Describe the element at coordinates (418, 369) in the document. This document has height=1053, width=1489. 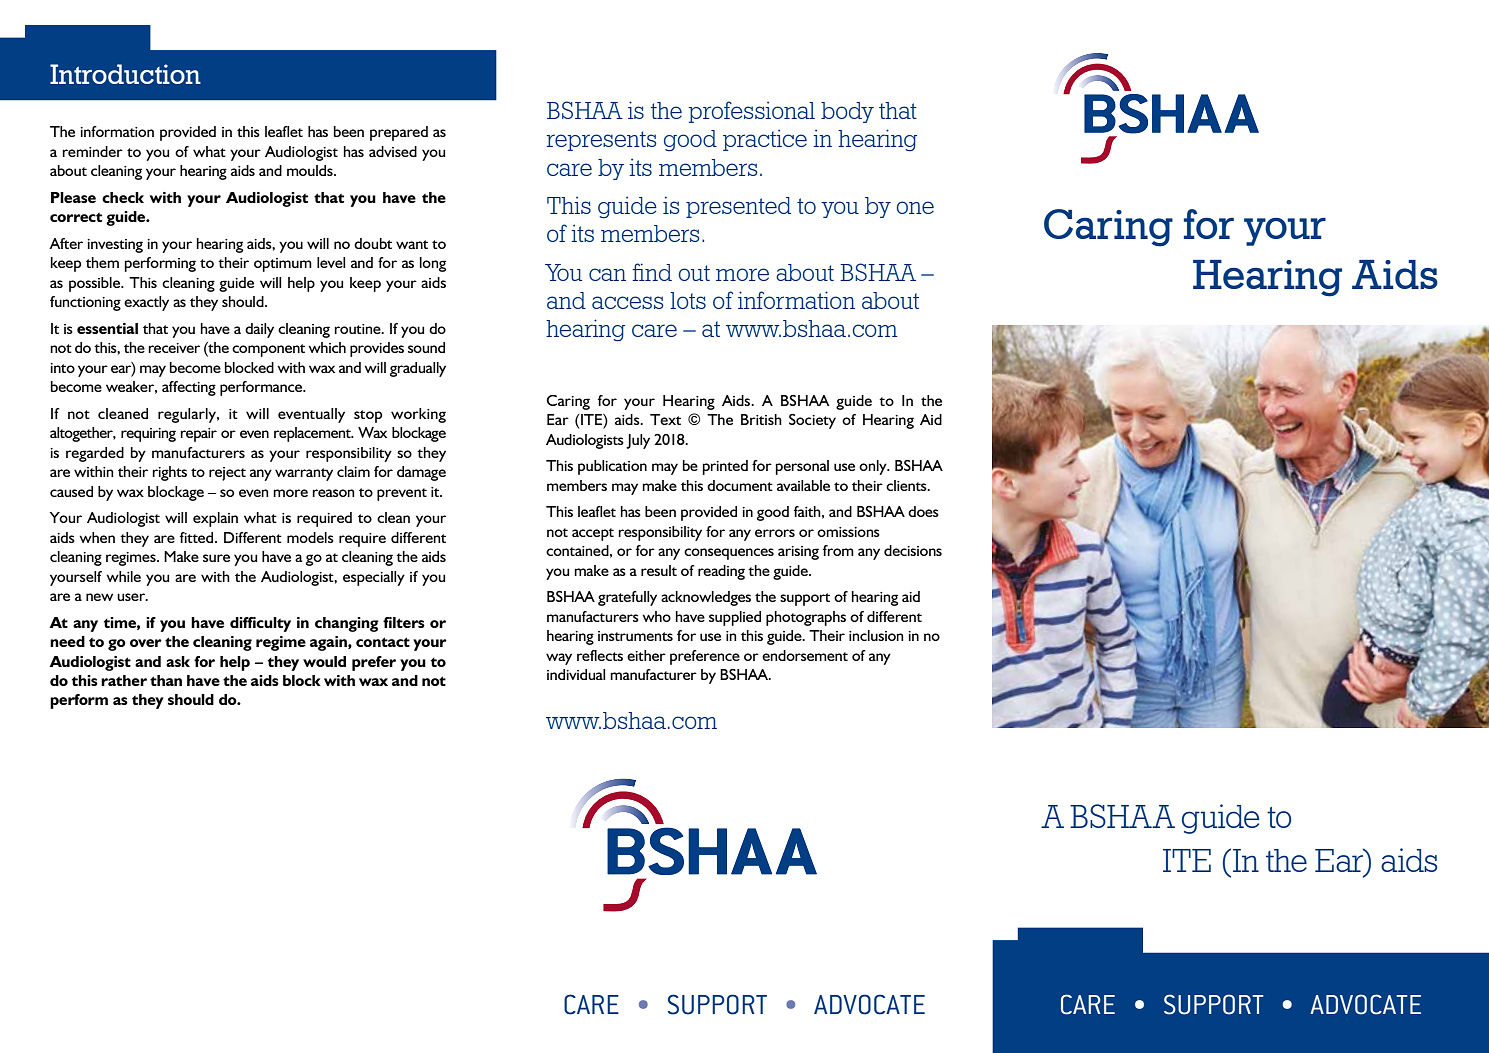
I see `gradually` at that location.
